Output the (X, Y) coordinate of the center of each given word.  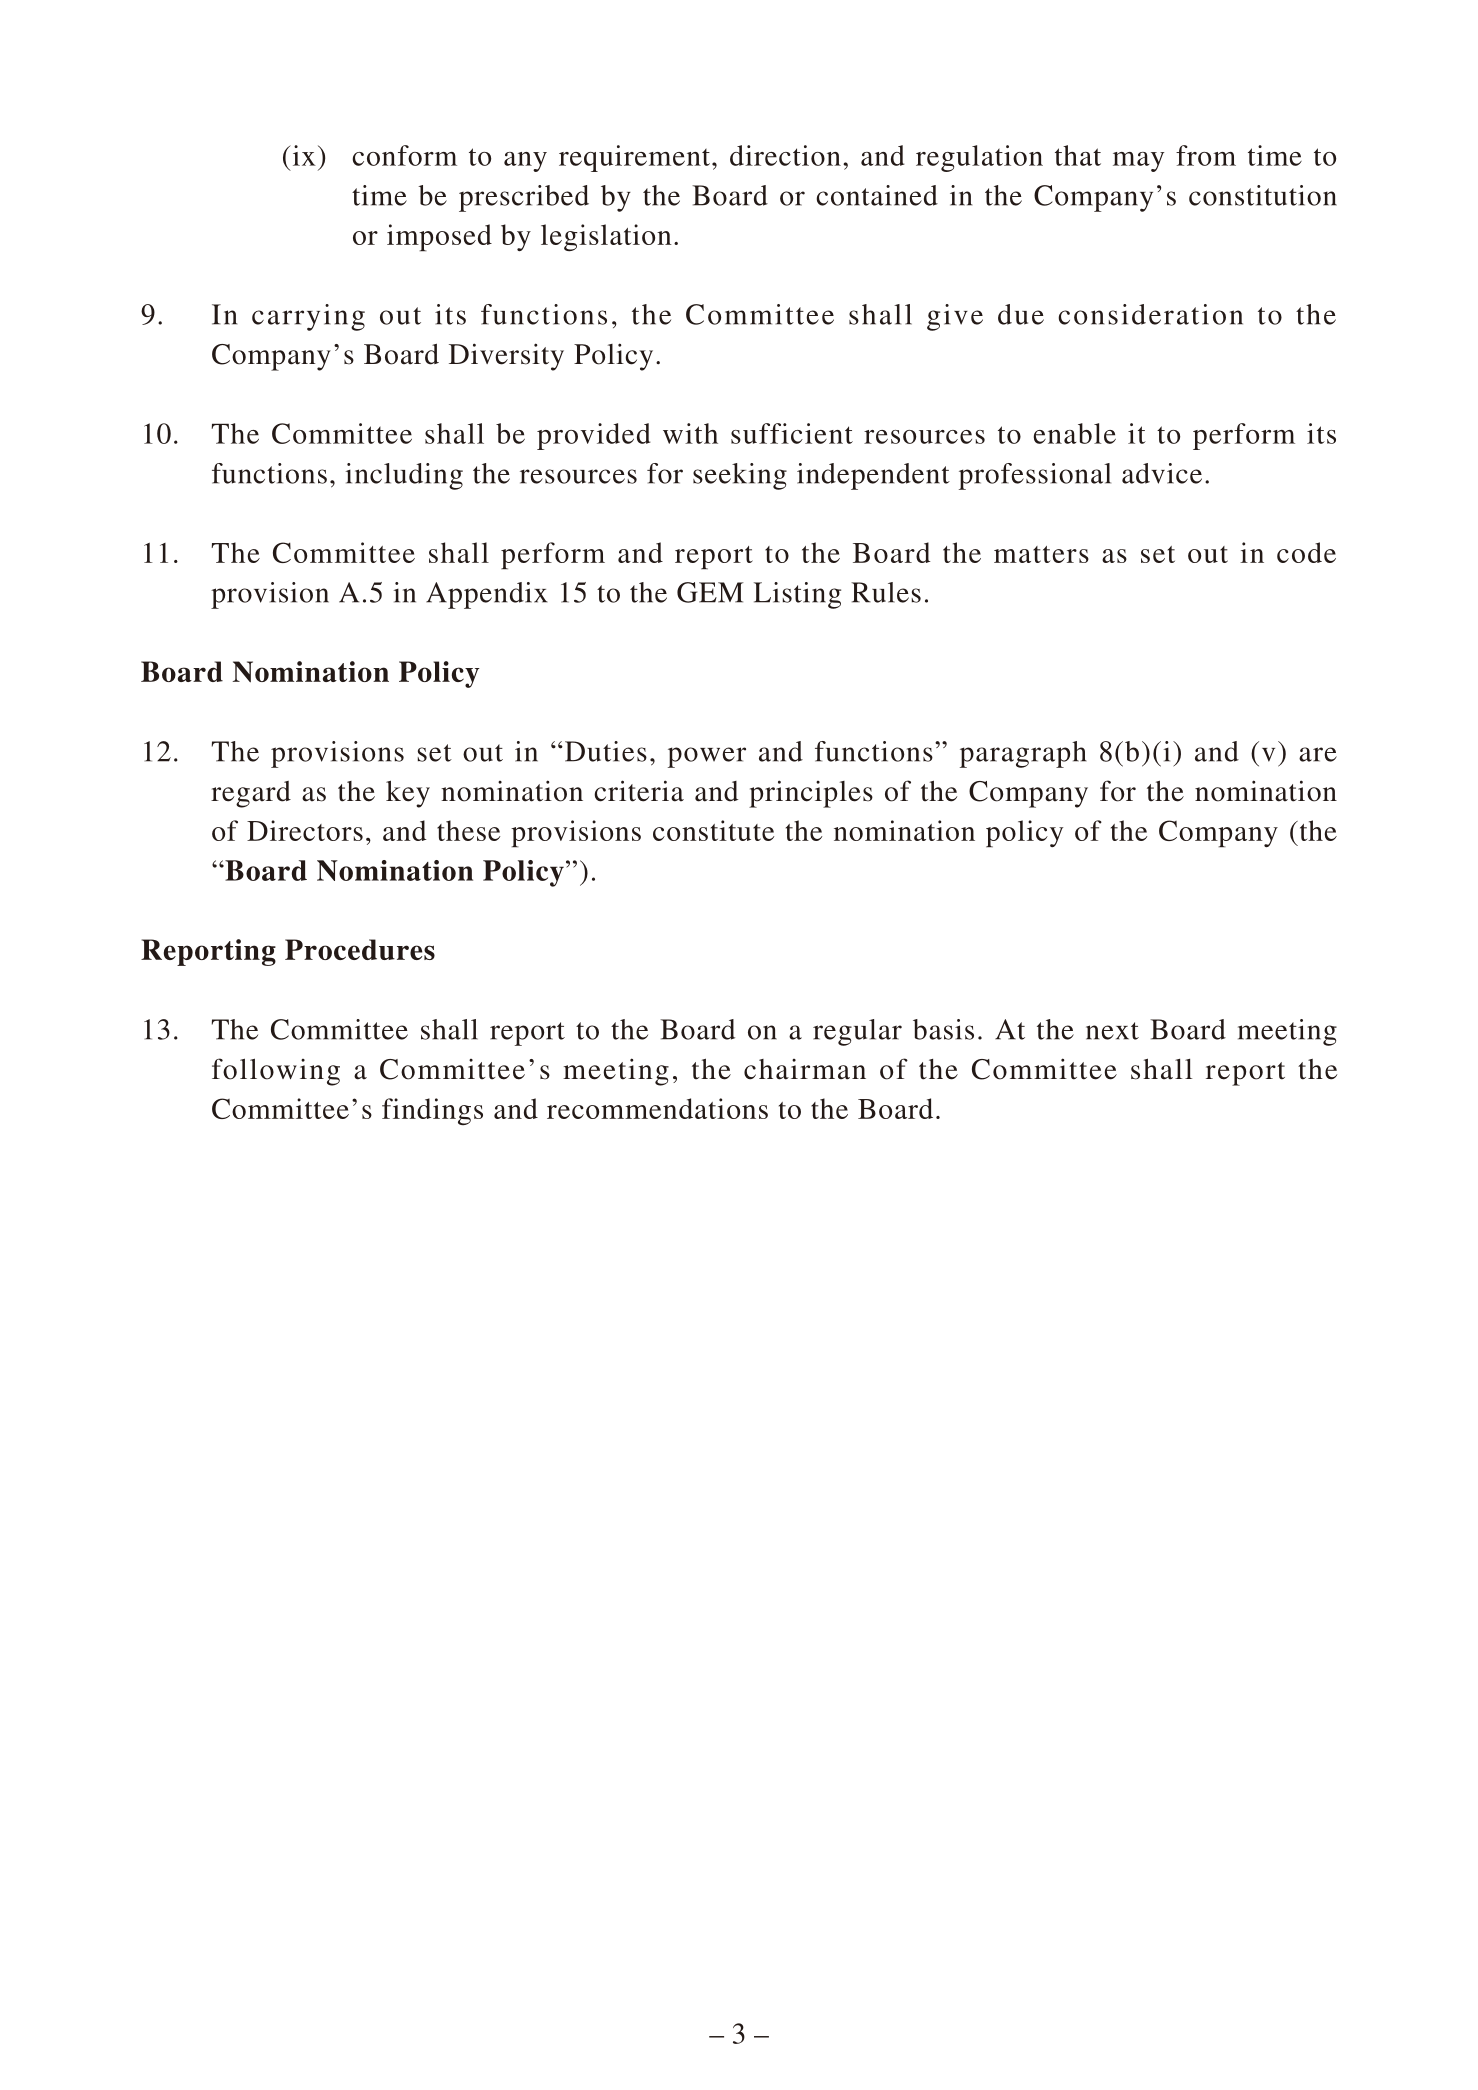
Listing (797, 595)
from (1206, 155)
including (404, 476)
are (1318, 754)
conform (404, 155)
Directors (305, 830)
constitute (713, 830)
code (1306, 552)
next (1112, 1031)
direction (785, 155)
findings (432, 1111)
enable (1075, 433)
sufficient (792, 433)
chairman (805, 1069)
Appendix (487, 595)
